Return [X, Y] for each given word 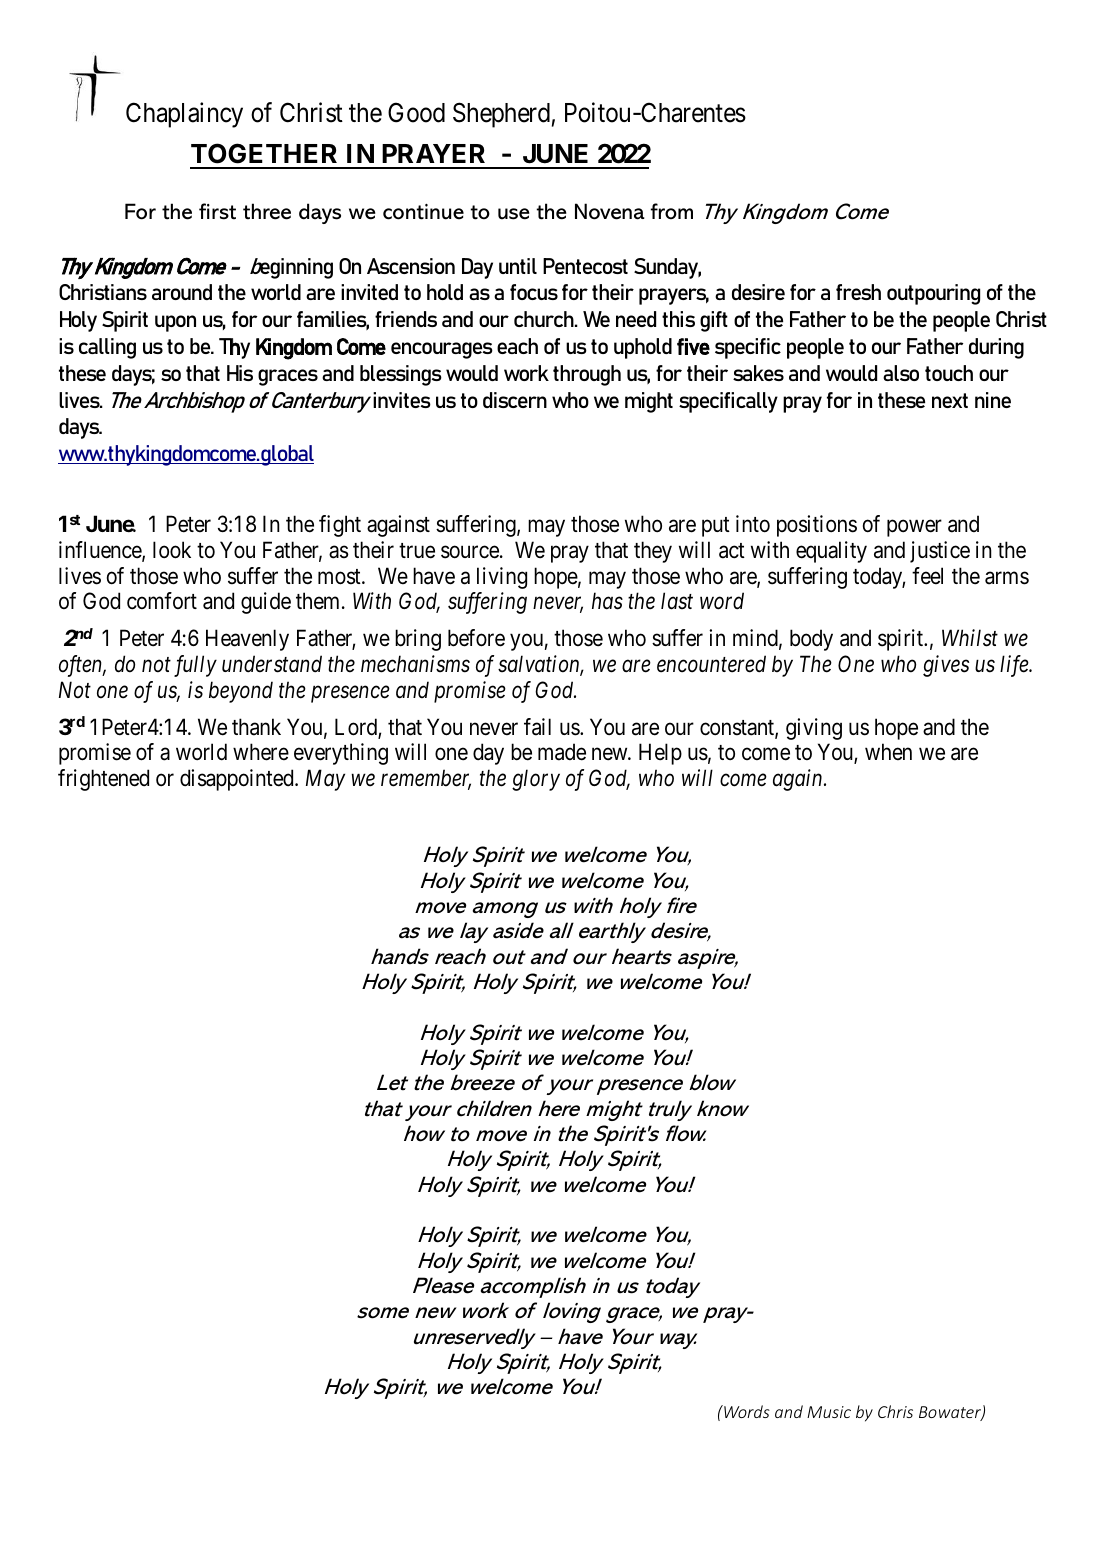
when [888, 751]
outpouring [933, 294]
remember [426, 779]
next [950, 400]
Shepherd [501, 115]
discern [515, 400]
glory [536, 780]
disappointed [238, 780]
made [562, 752]
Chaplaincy [184, 115]
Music [829, 1412]
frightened [103, 780]
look [172, 550]
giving [814, 729]
